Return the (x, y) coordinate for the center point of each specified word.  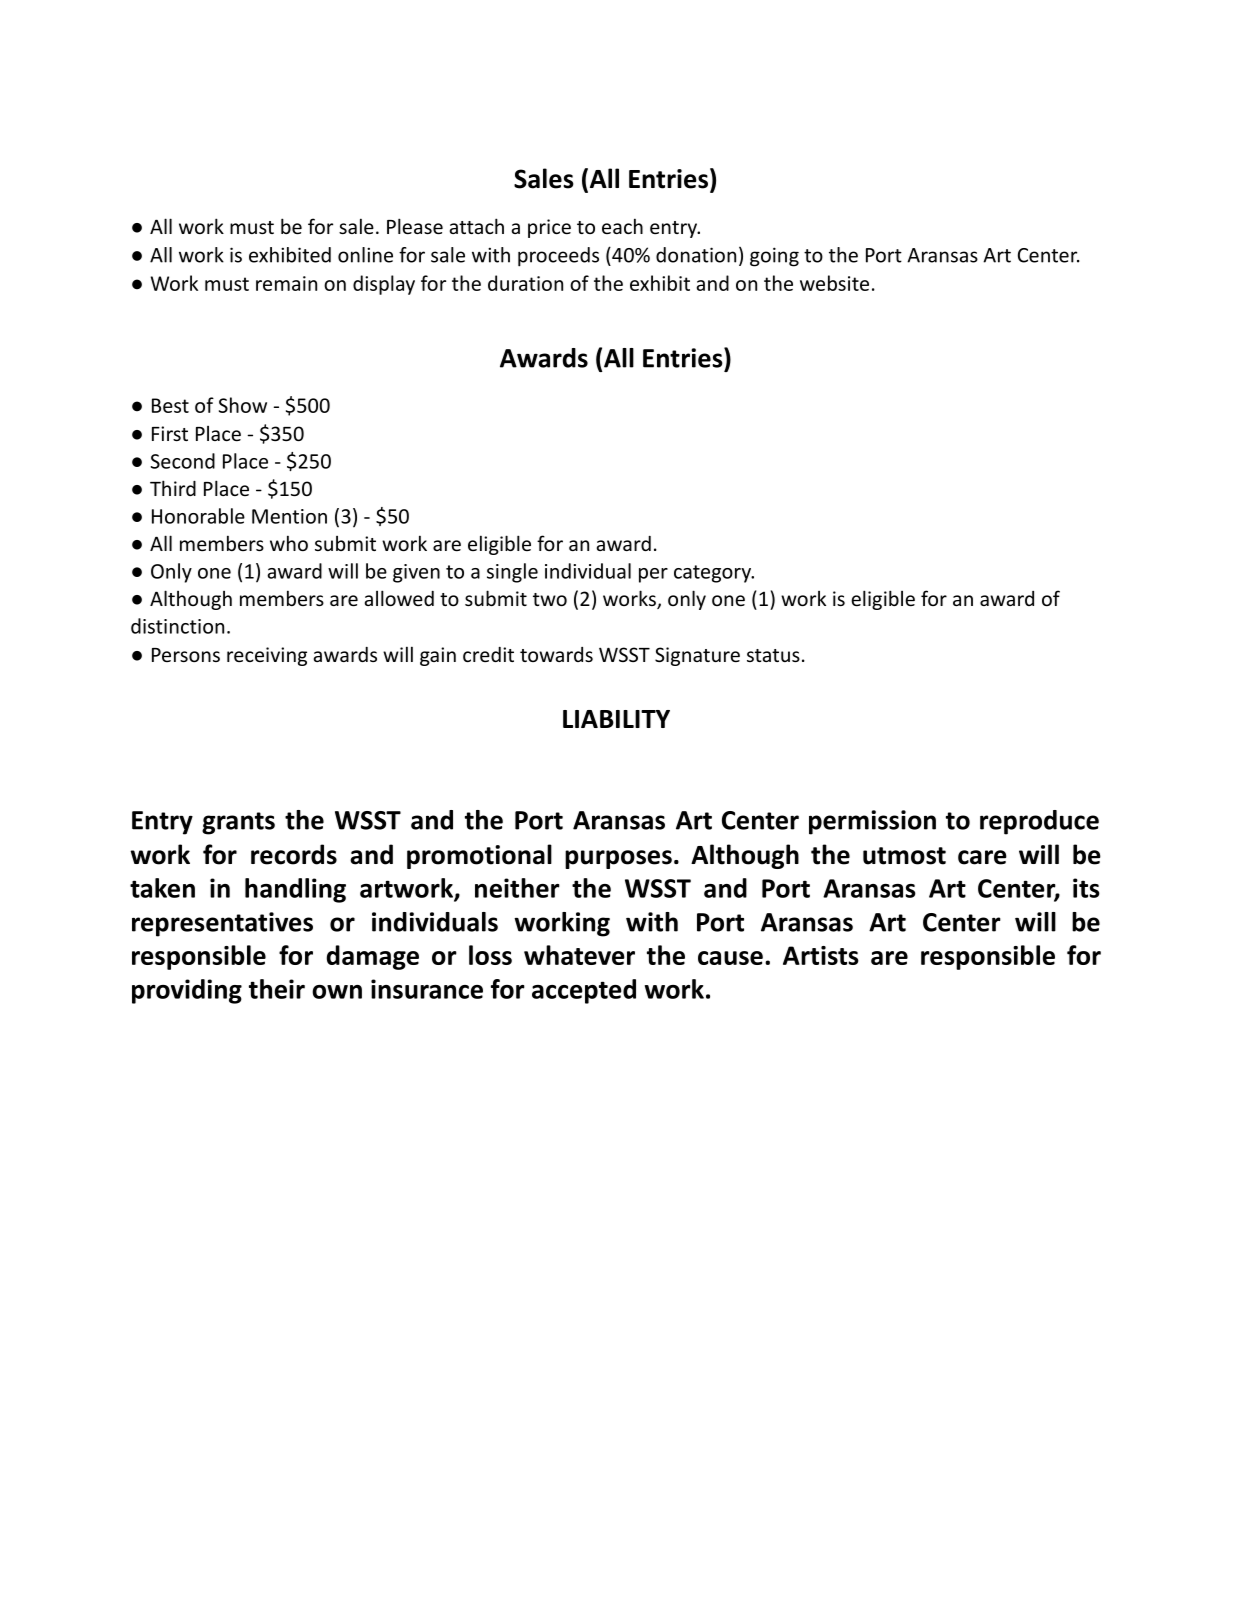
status (773, 655)
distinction (177, 626)
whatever (579, 955)
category (713, 574)
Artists (821, 955)
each (622, 226)
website (834, 283)
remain (286, 283)
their (277, 989)
